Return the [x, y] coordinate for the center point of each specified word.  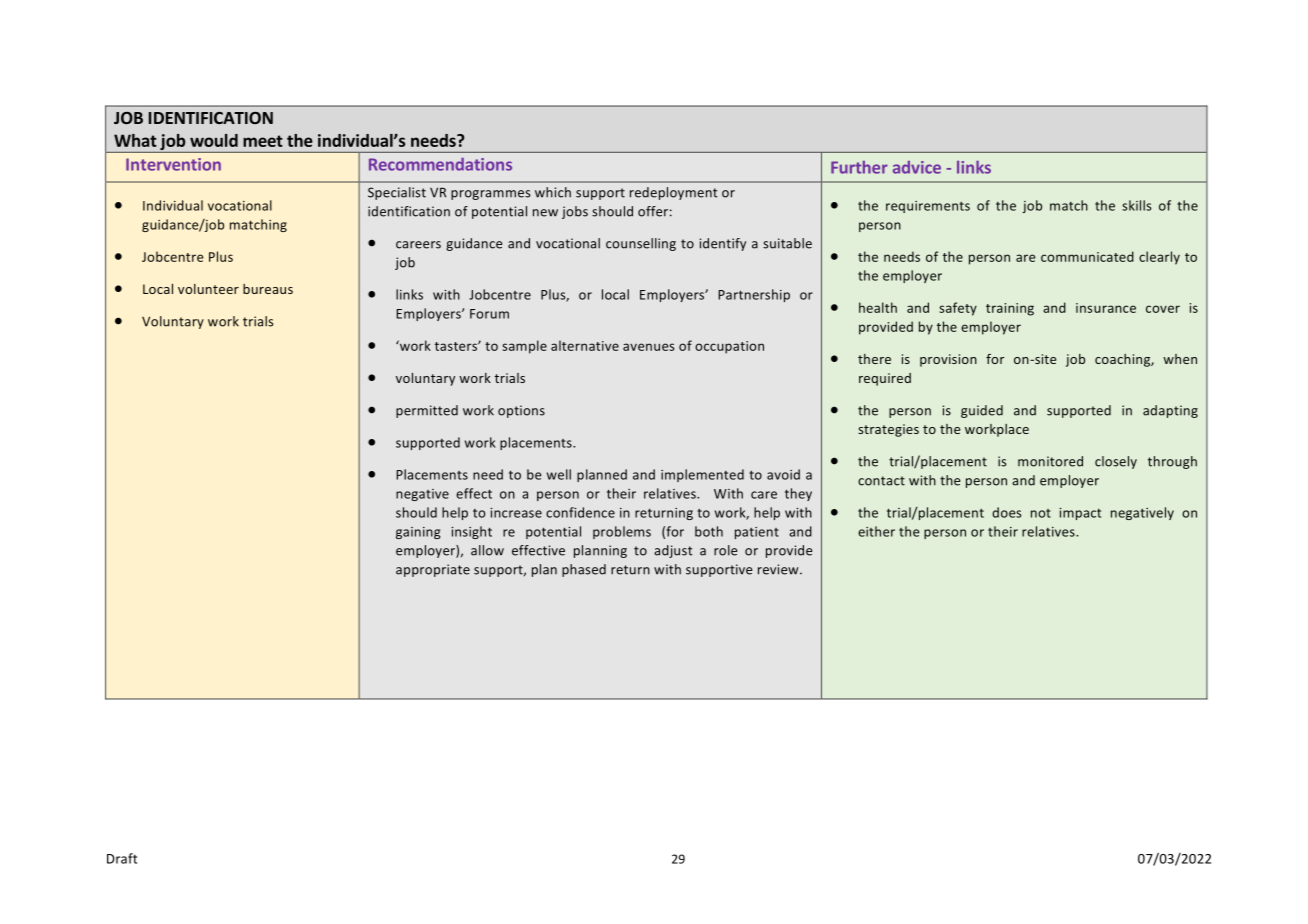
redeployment [674, 193]
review [779, 569]
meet [263, 141]
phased [584, 570]
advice [917, 167]
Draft [122, 858]
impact [1080, 514]
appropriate [433, 570]
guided [982, 411]
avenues [648, 347]
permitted [427, 411]
